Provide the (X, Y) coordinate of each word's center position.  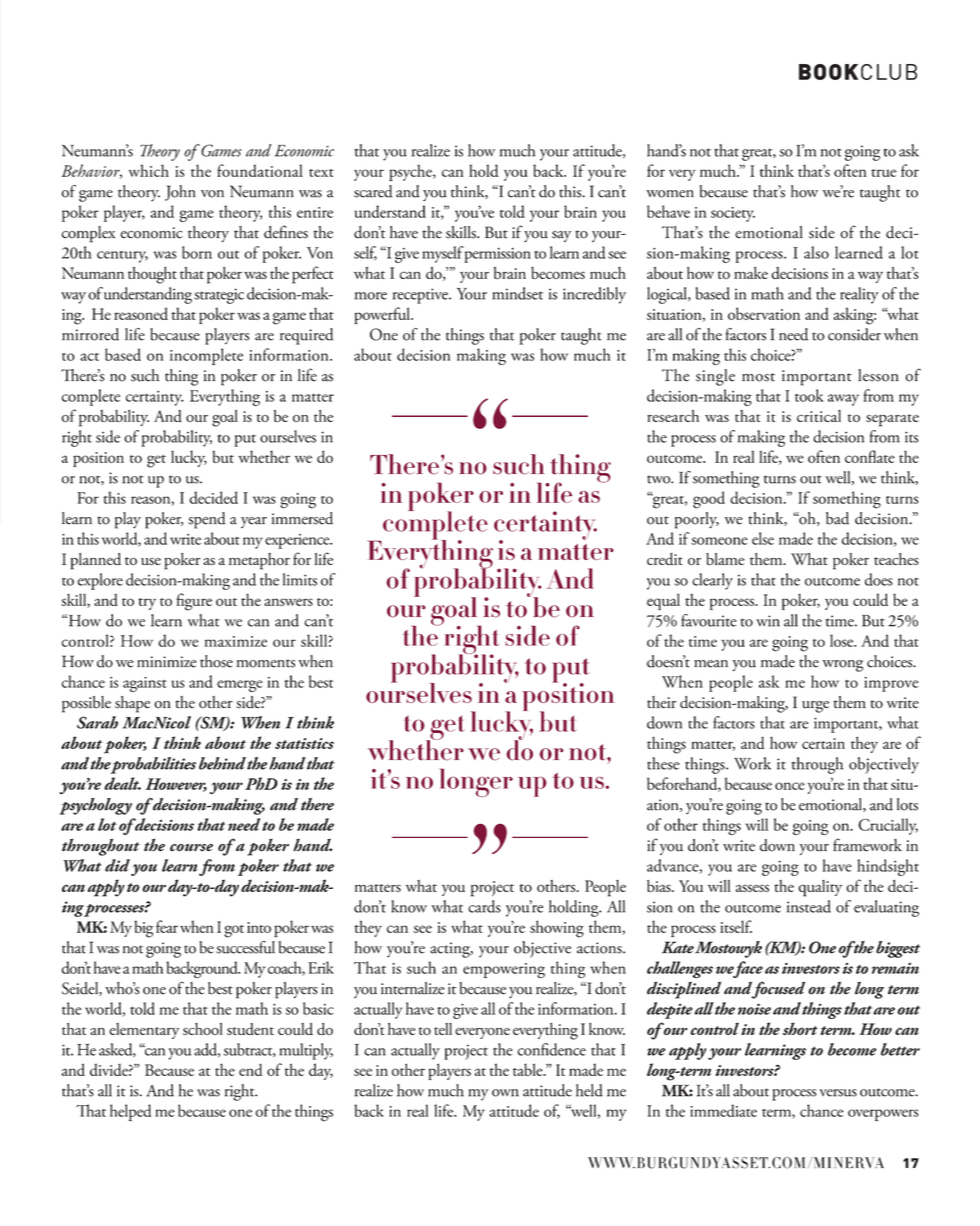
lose (843, 640)
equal (663, 601)
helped (131, 1112)
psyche (411, 172)
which (149, 170)
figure (194, 602)
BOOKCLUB (858, 72)
